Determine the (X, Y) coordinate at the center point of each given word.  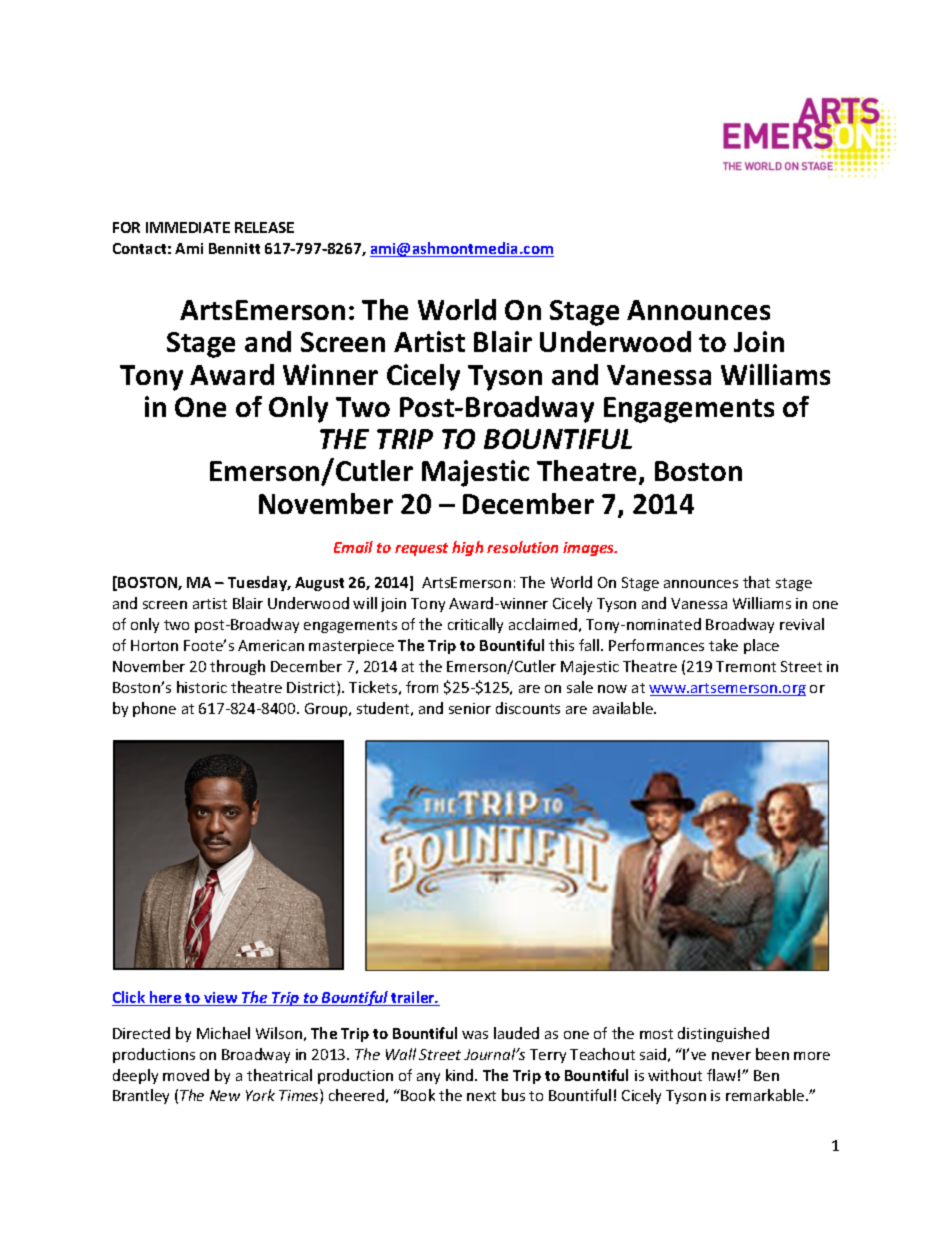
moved (186, 1075)
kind (461, 1075)
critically (475, 625)
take (723, 645)
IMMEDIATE (188, 227)
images (590, 549)
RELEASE (264, 227)
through (237, 667)
